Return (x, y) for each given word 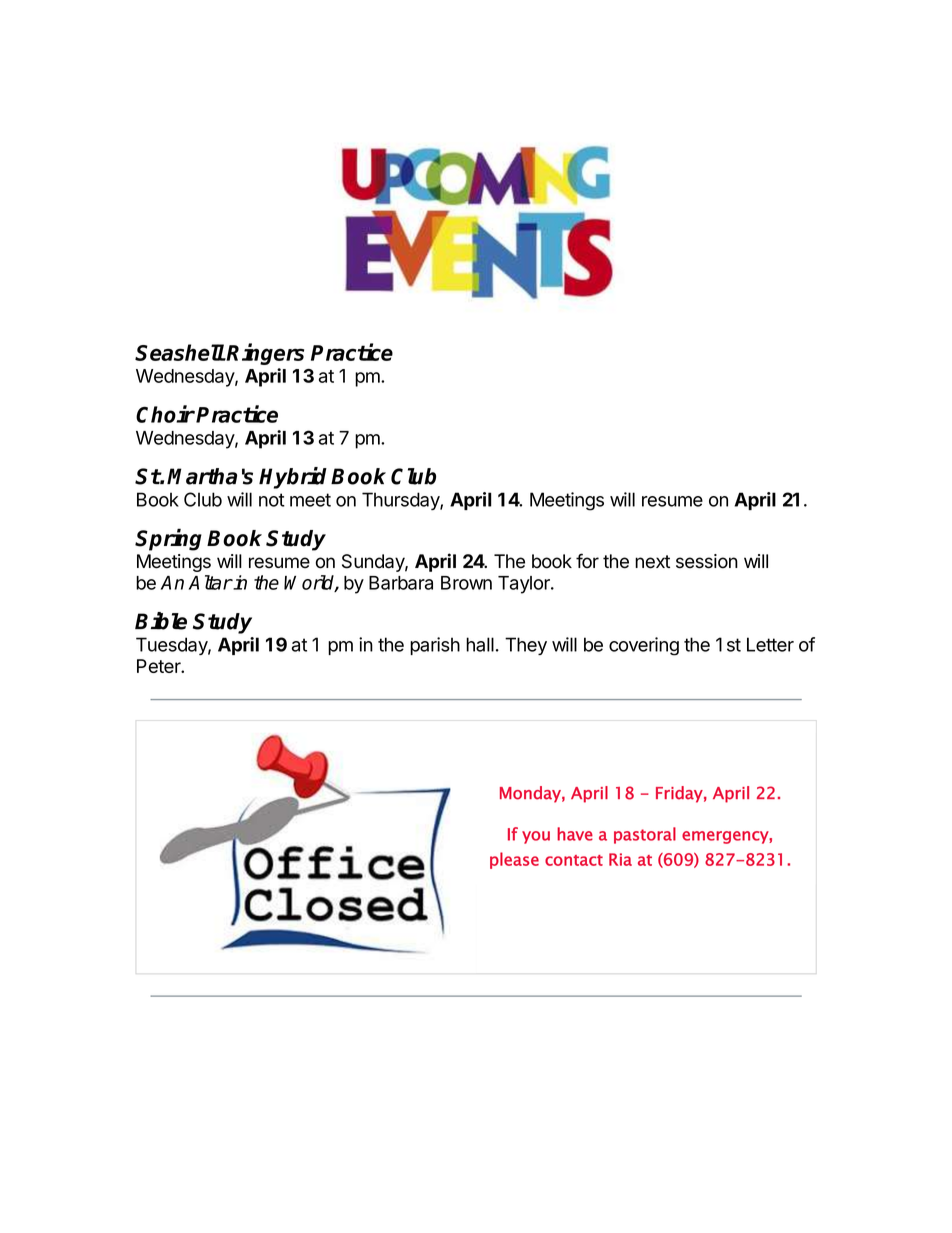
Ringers (265, 354)
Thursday (401, 501)
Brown (466, 583)
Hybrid (293, 478)
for (587, 561)
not (272, 500)
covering (644, 646)
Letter (770, 644)
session (707, 561)
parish (435, 646)
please (514, 860)
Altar (210, 582)
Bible (161, 621)
